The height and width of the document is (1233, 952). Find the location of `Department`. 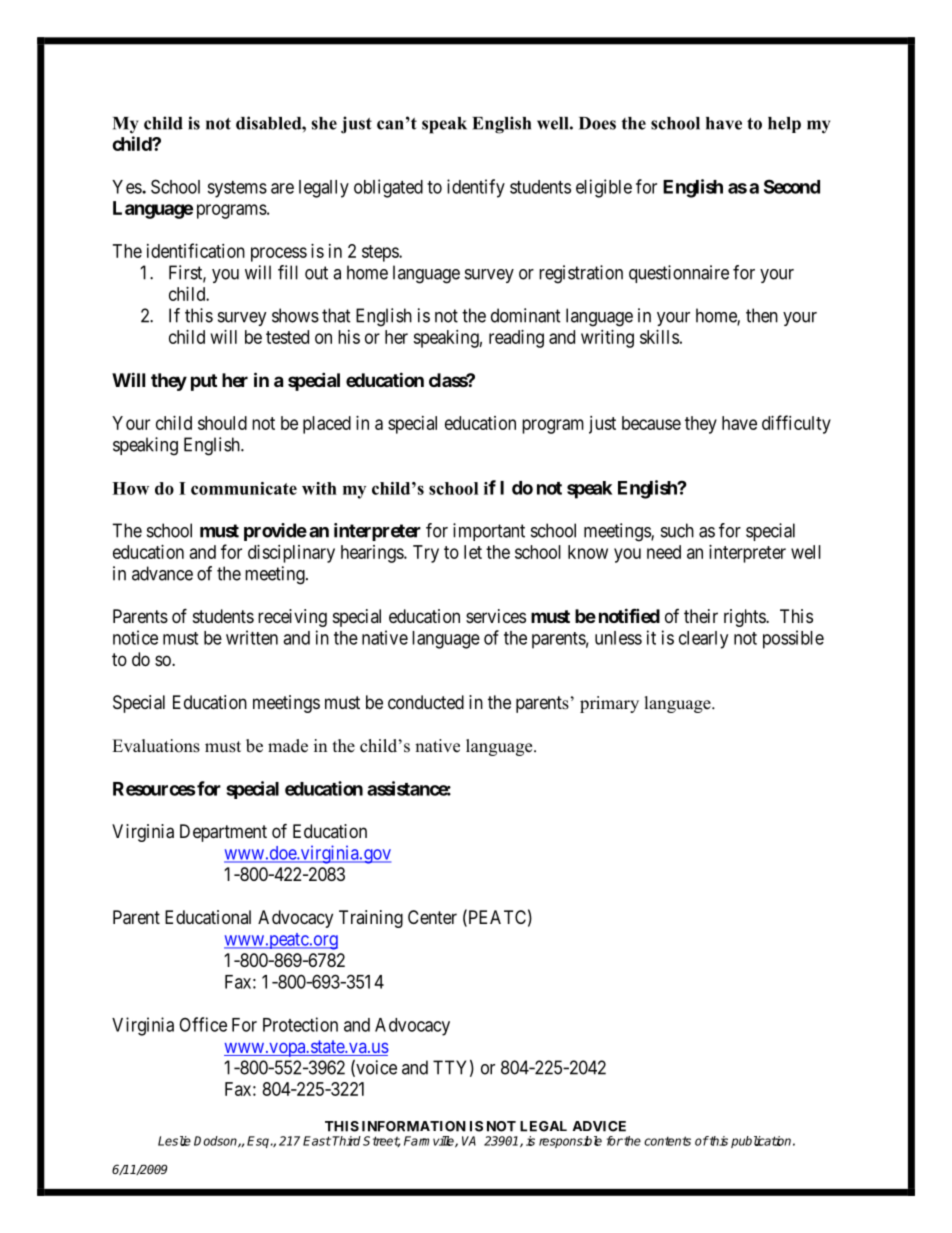

Department is located at coordinates (223, 833).
